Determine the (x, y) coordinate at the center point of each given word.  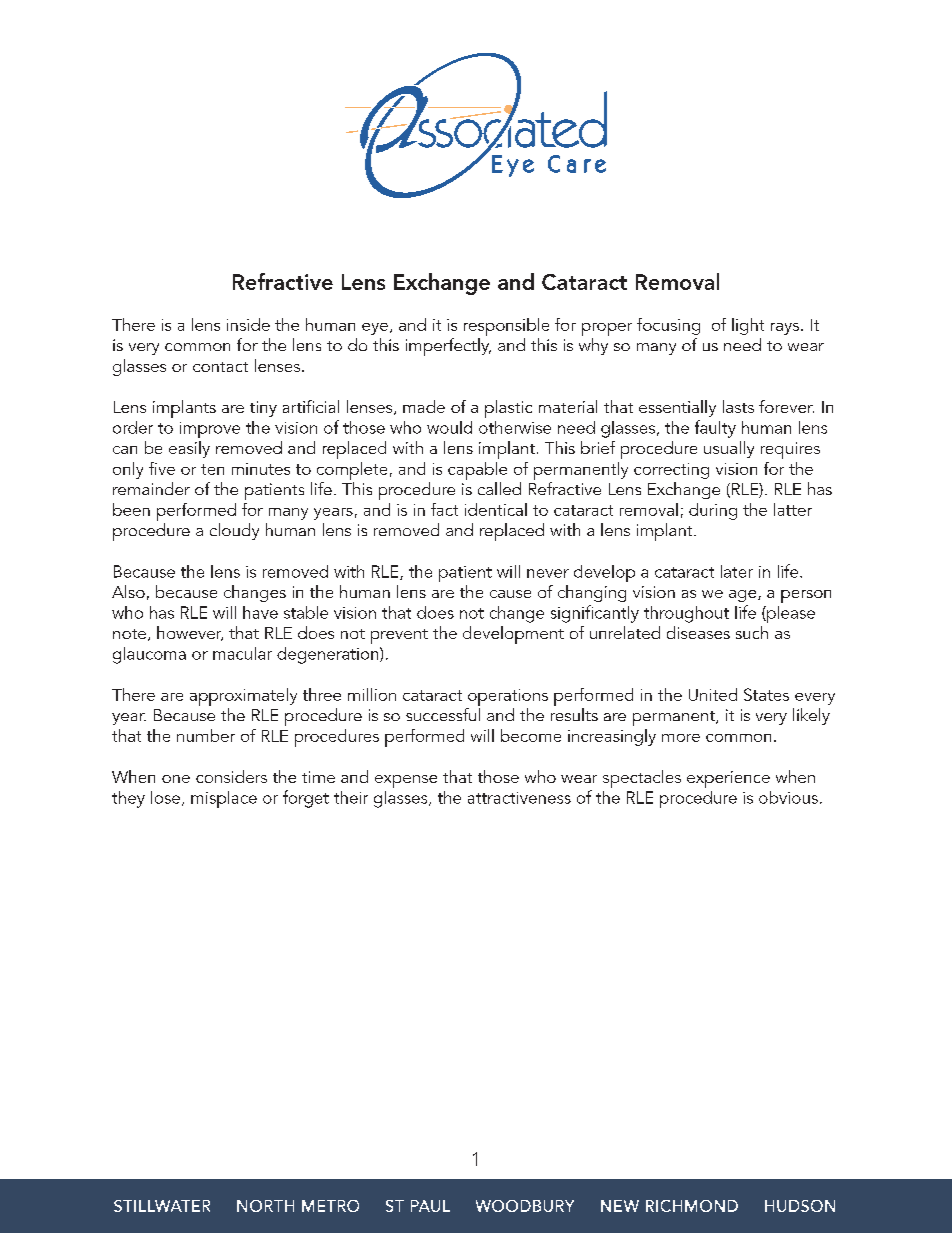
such (752, 632)
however (190, 633)
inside (248, 324)
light (748, 326)
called (499, 488)
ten (212, 469)
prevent (399, 636)
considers (231, 776)
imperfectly (448, 347)
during (713, 511)
